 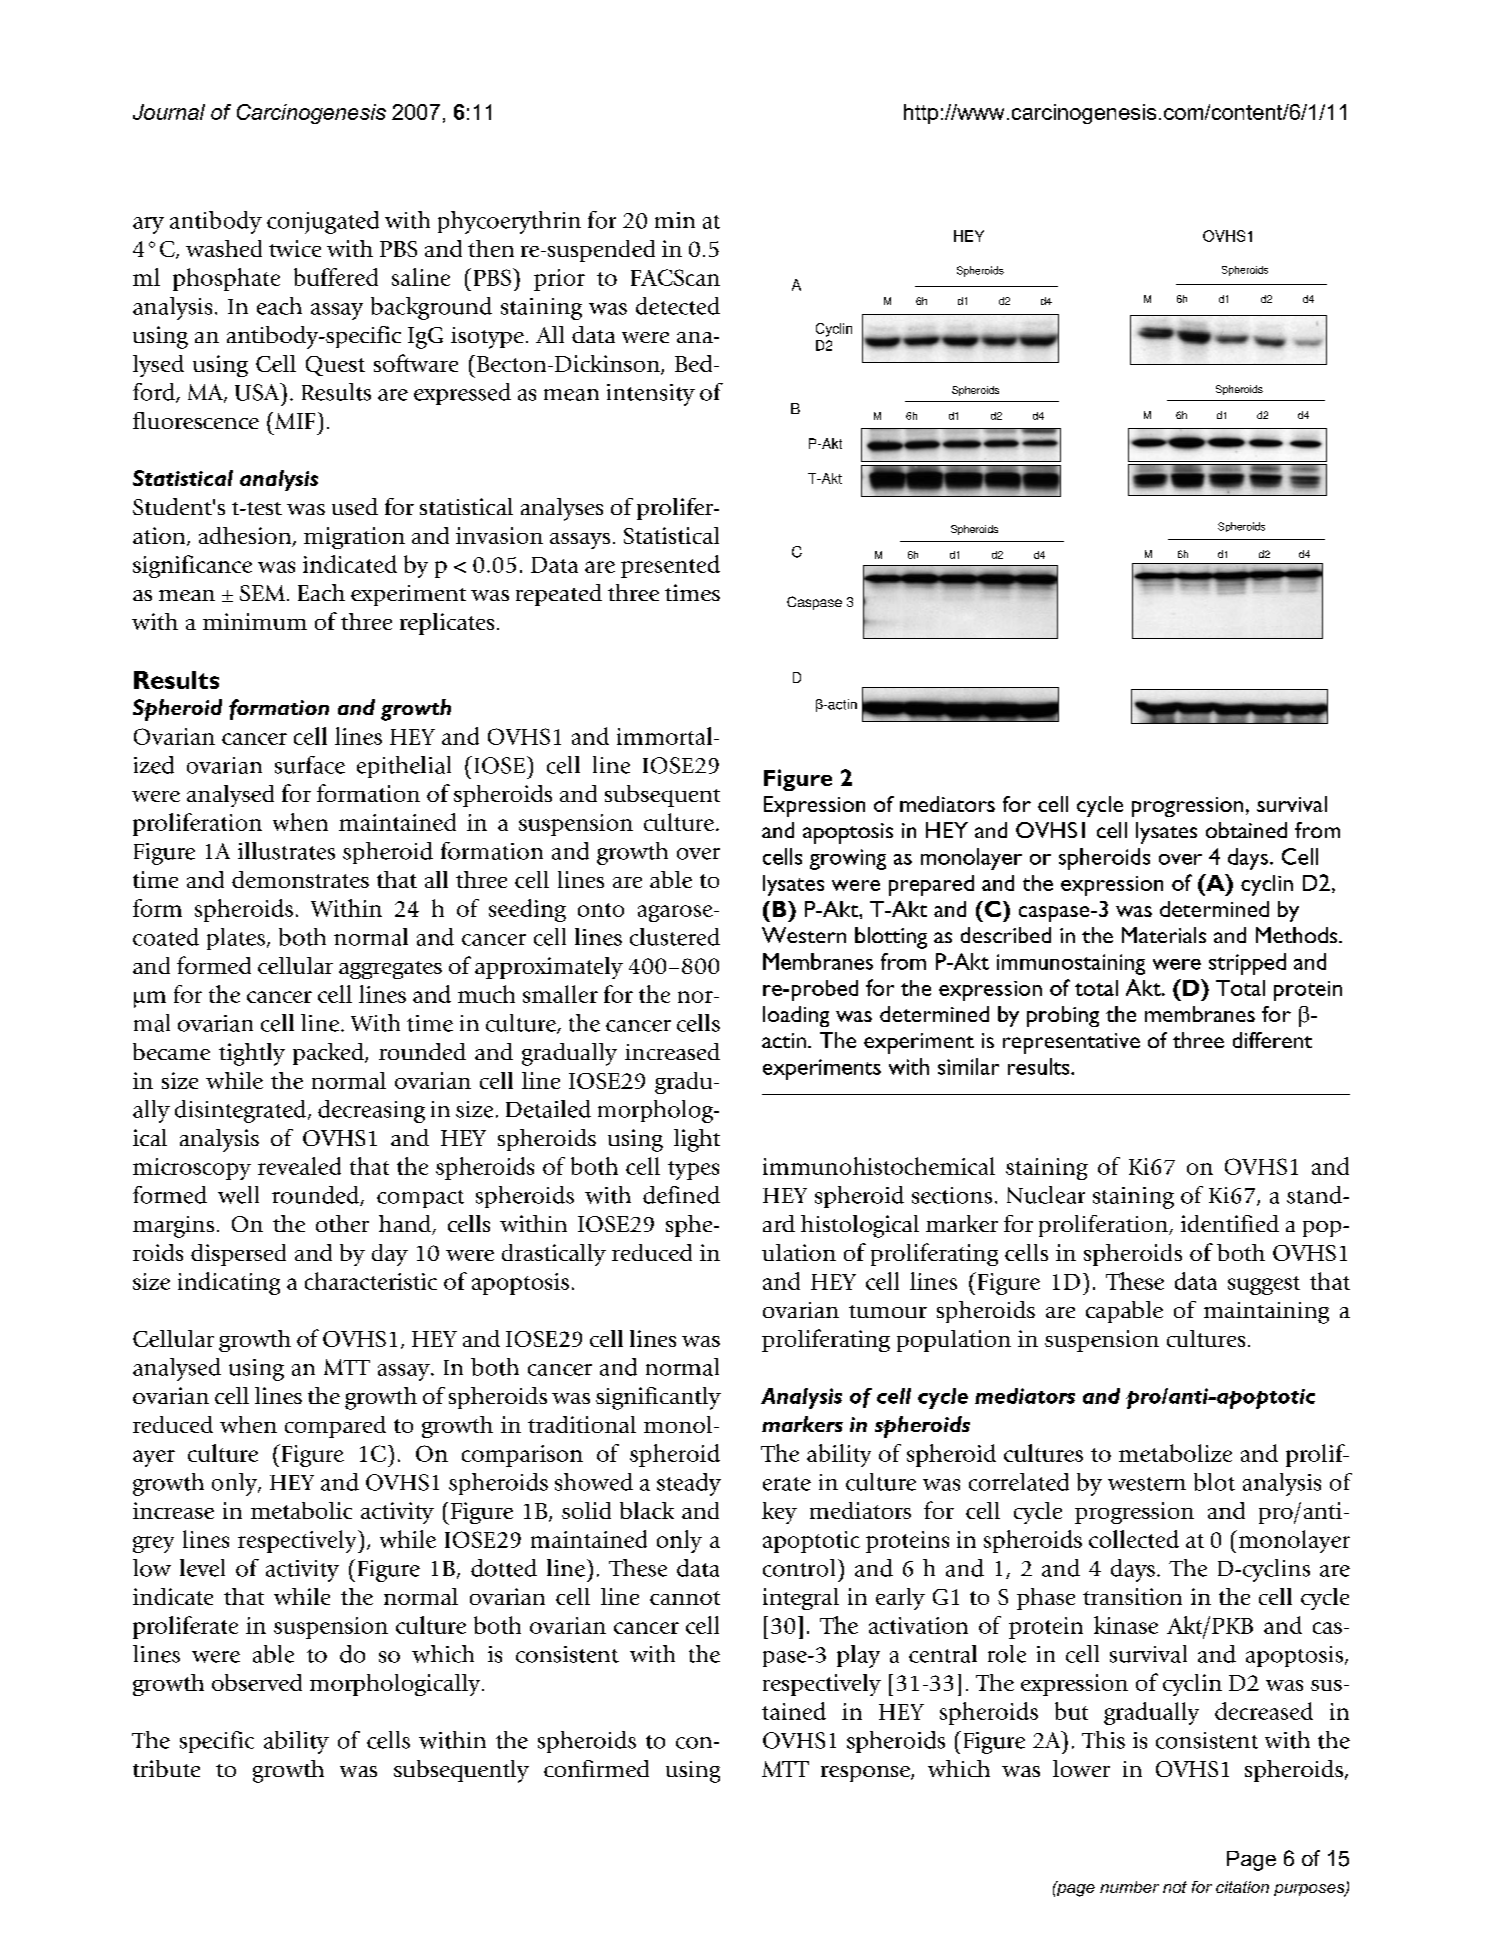 What do you see at coordinates (1129, 1887) in the image?
I see `number` at bounding box center [1129, 1887].
